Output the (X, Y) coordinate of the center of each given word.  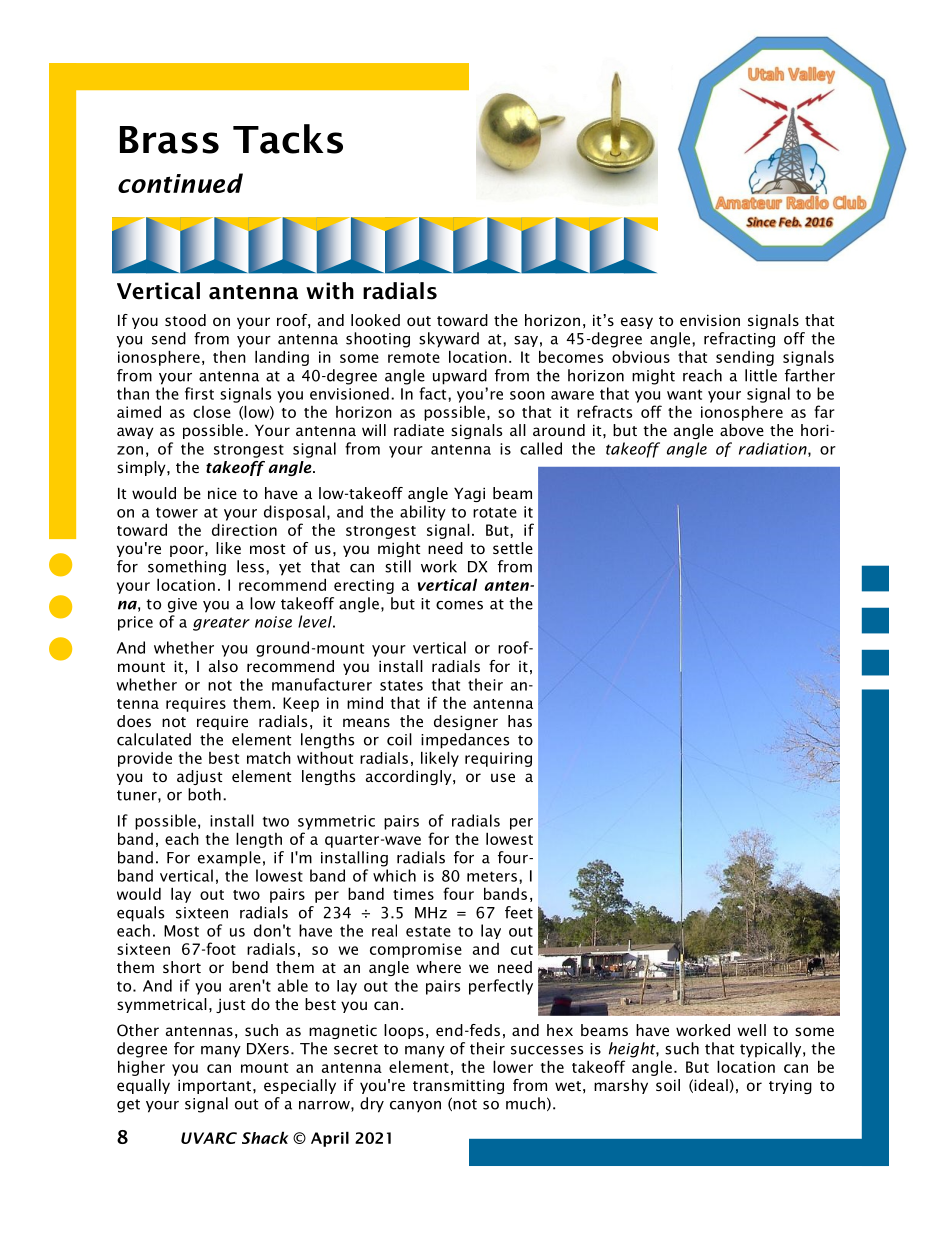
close (212, 412)
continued (180, 183)
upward (460, 377)
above (742, 430)
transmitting (458, 1086)
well (751, 1030)
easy (637, 323)
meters (492, 876)
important (214, 1086)
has (520, 721)
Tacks (288, 139)
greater (221, 624)
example (229, 859)
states (401, 685)
